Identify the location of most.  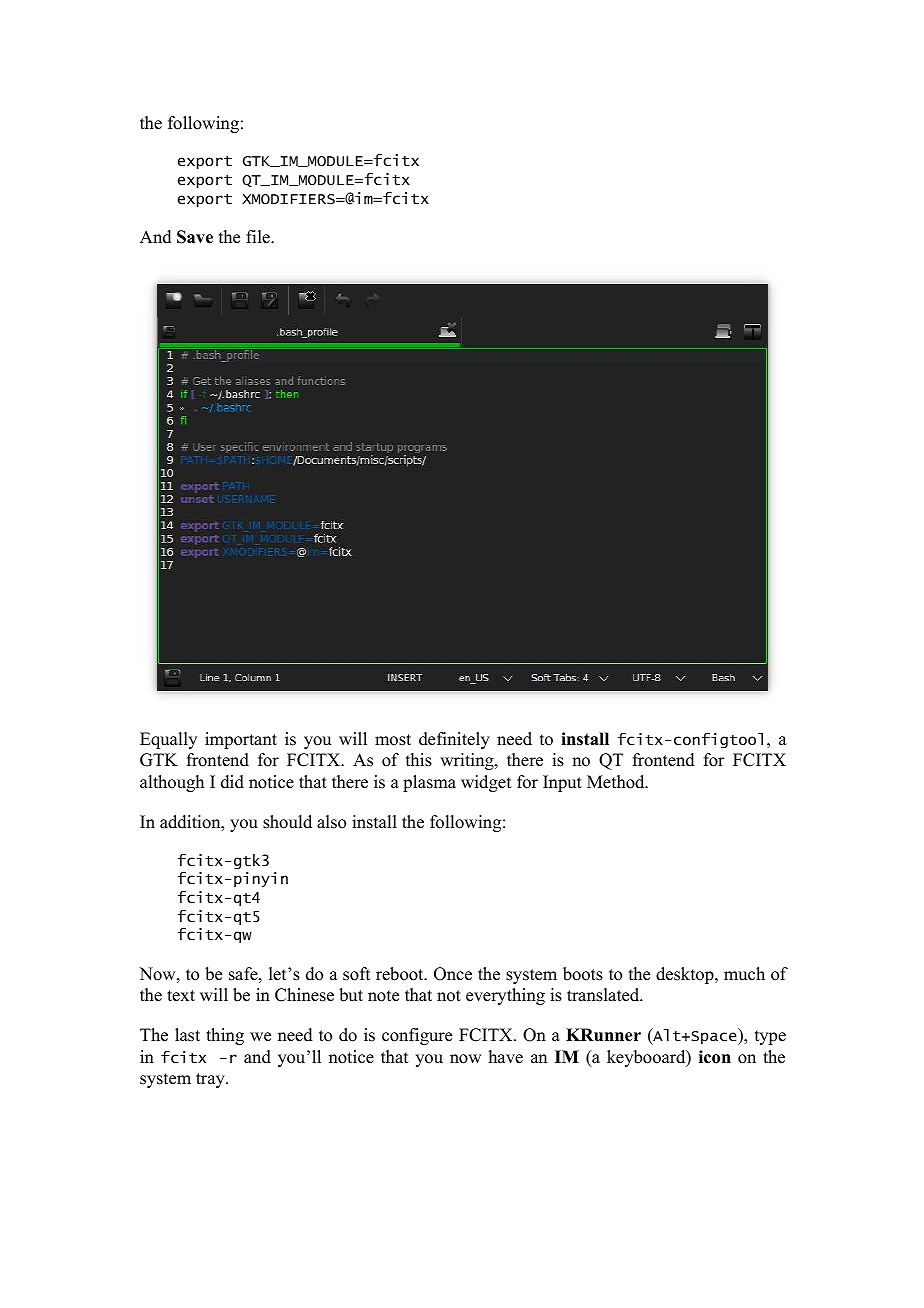
(393, 740).
